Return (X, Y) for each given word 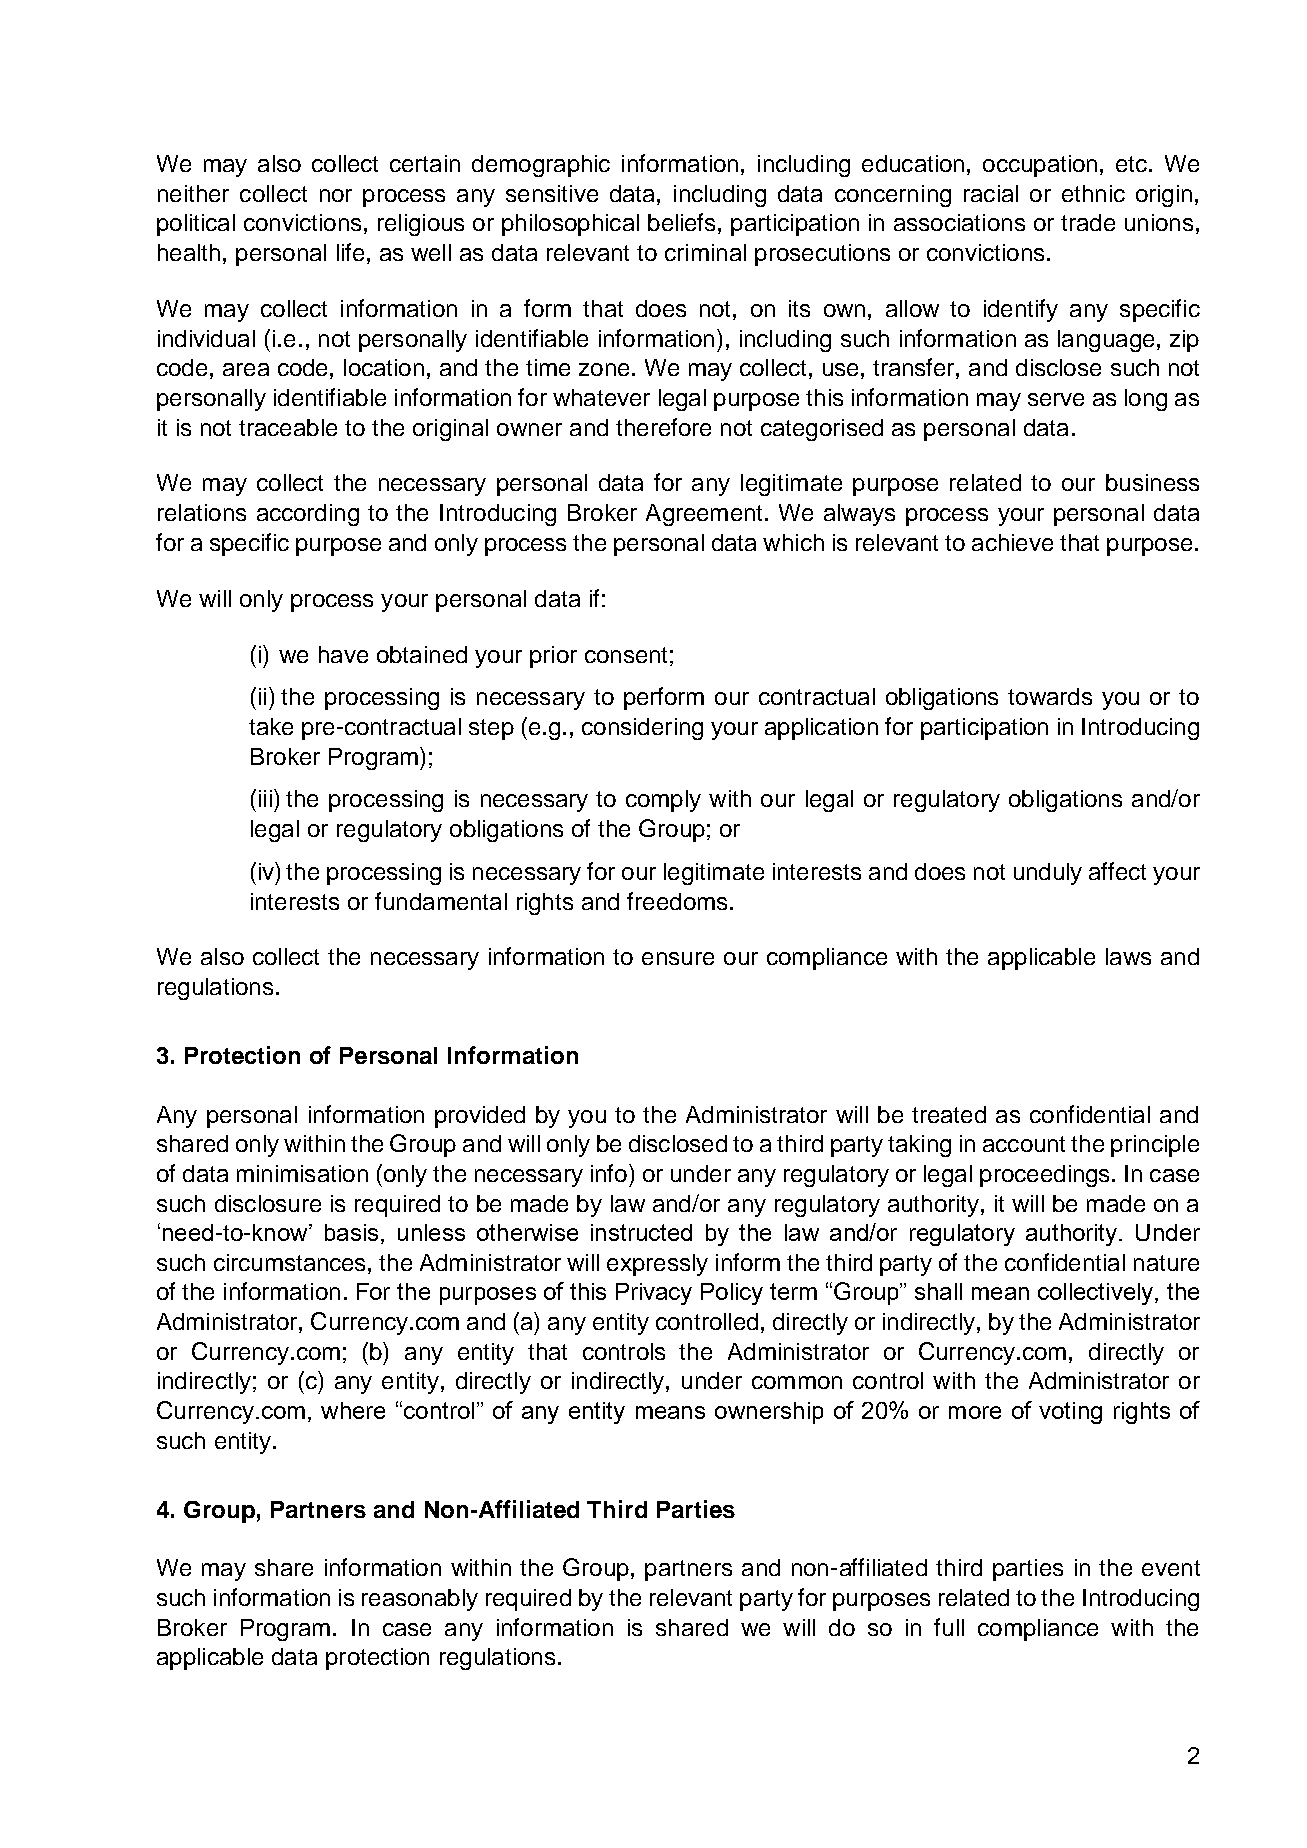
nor (336, 195)
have (343, 654)
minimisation (302, 1173)
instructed (641, 1232)
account (1024, 1144)
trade (1088, 222)
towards (1050, 696)
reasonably (420, 1600)
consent (626, 655)
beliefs (681, 222)
